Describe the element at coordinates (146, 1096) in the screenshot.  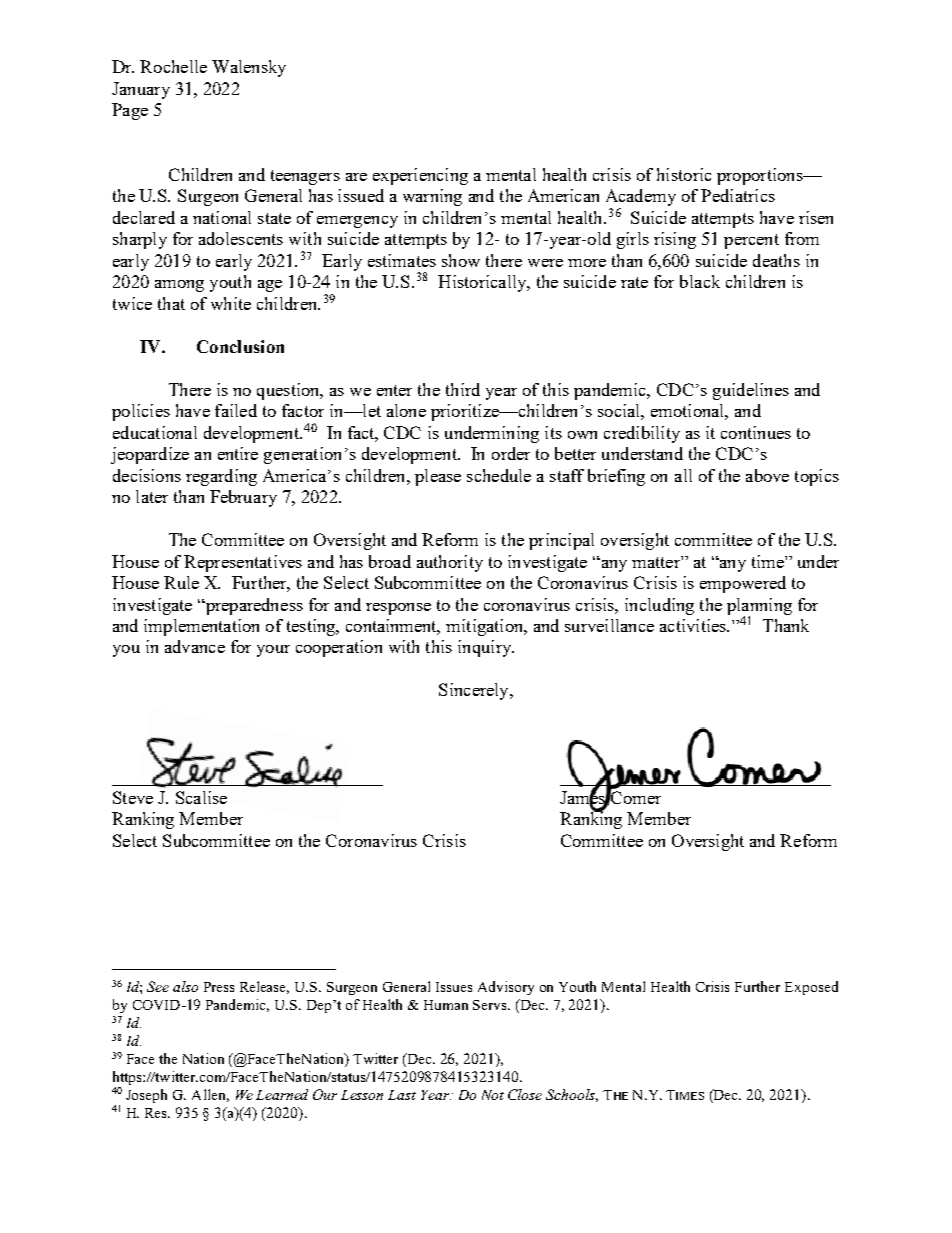
I see `Joseph` at that location.
